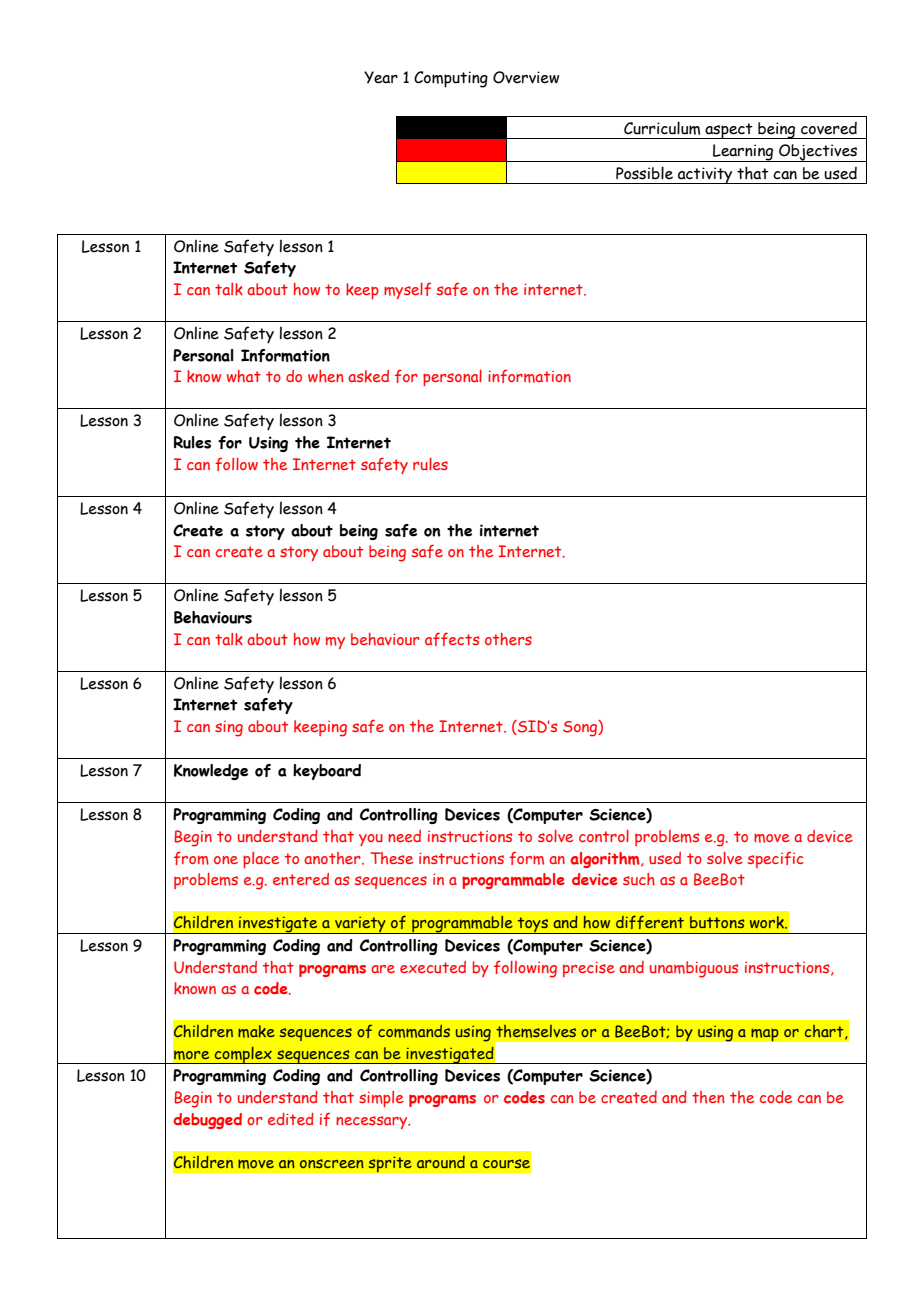 The width and height of the screenshot is (924, 1308). Describe the element at coordinates (244, 376) in the screenshot. I see `what` at that location.
